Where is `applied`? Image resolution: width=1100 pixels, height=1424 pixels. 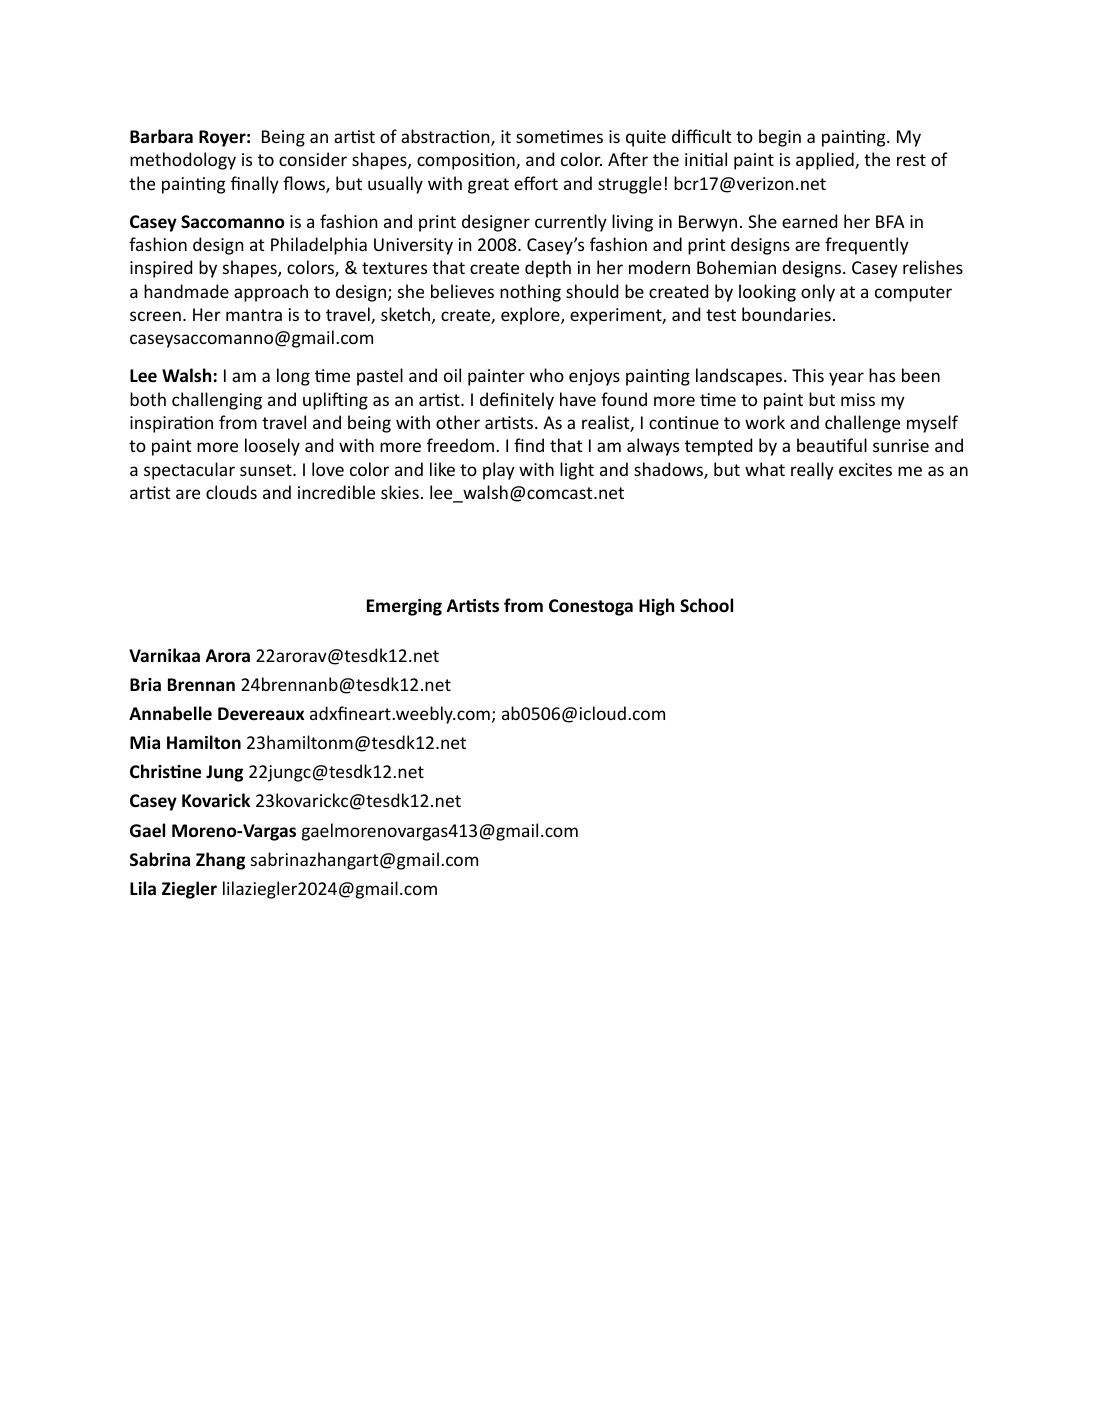 applied is located at coordinates (826, 161).
